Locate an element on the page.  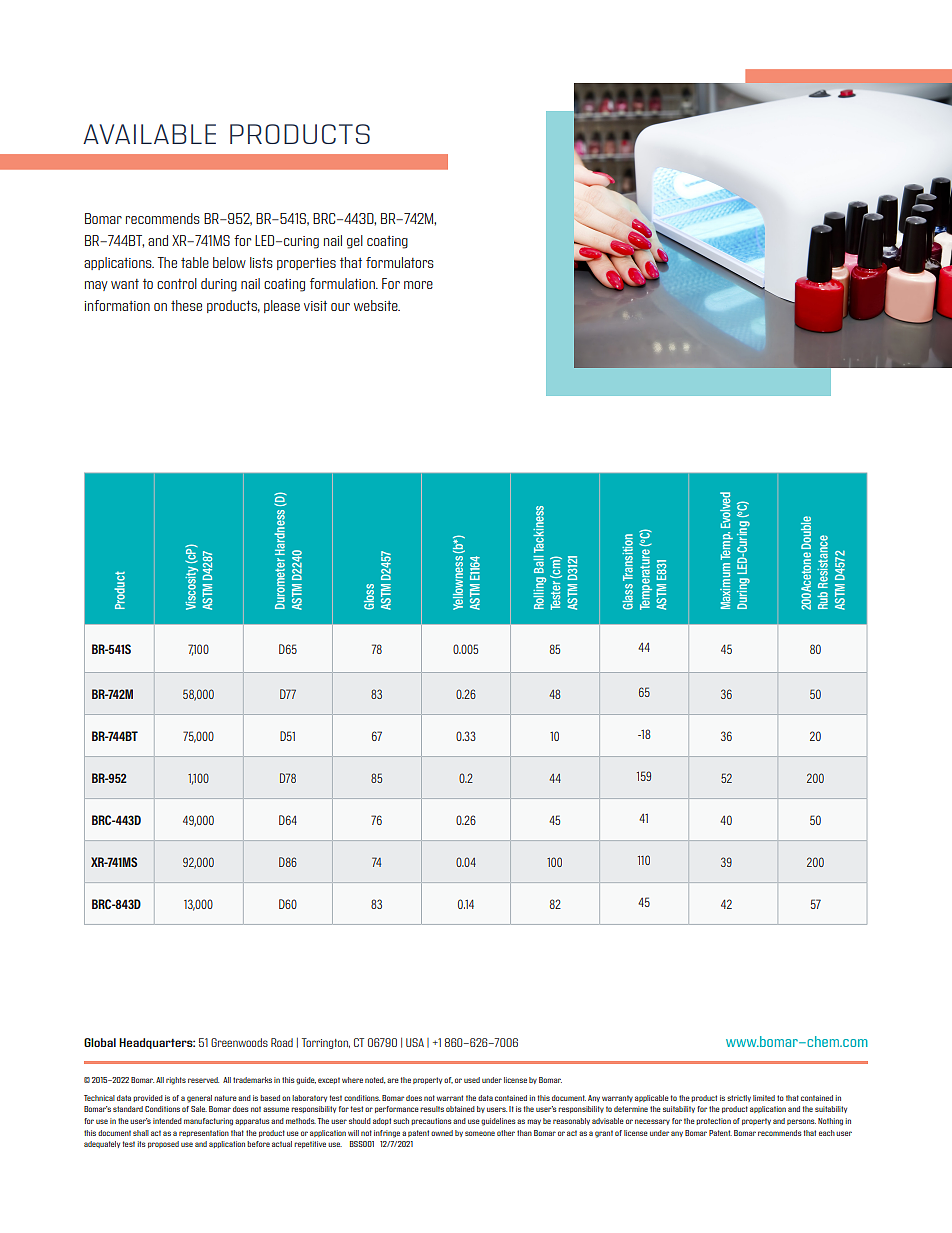
Sale is located at coordinates (199, 1109).
